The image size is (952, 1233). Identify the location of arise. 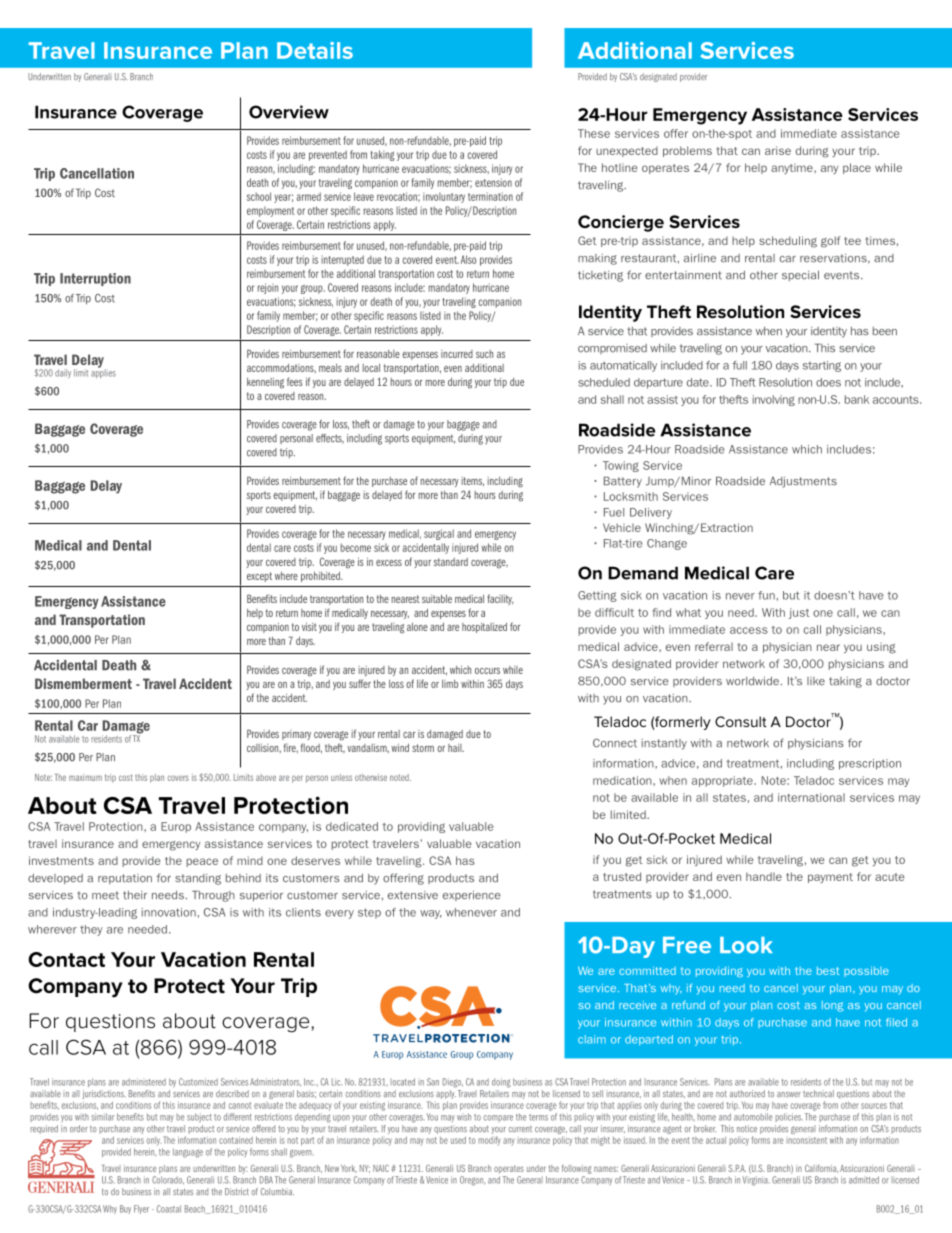
(778, 150).
